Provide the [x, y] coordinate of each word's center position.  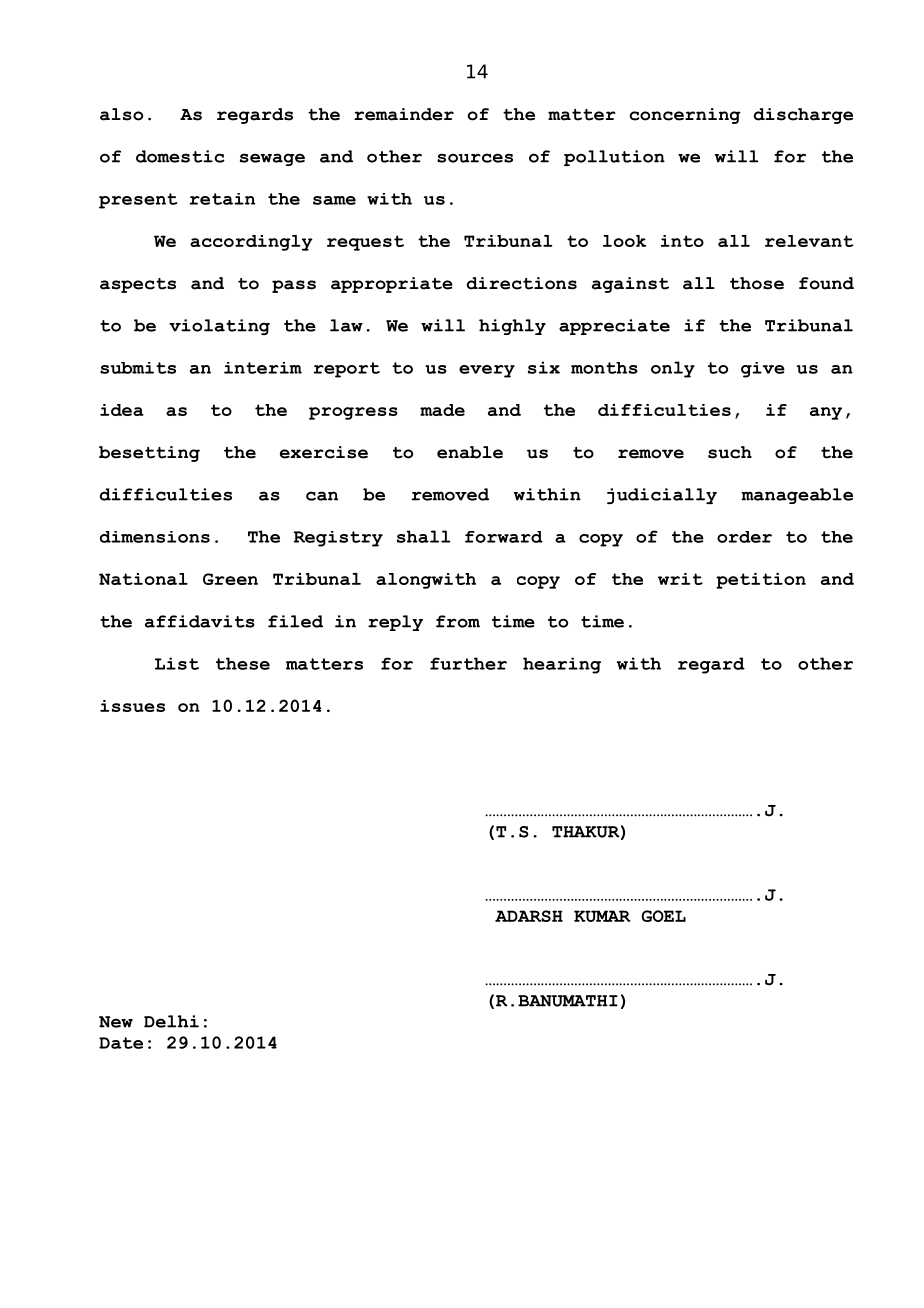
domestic [180, 156]
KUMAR [602, 916]
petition [761, 581]
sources [475, 158]
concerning [685, 116]
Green [230, 579]
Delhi [171, 1021]
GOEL [664, 916]
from [458, 621]
